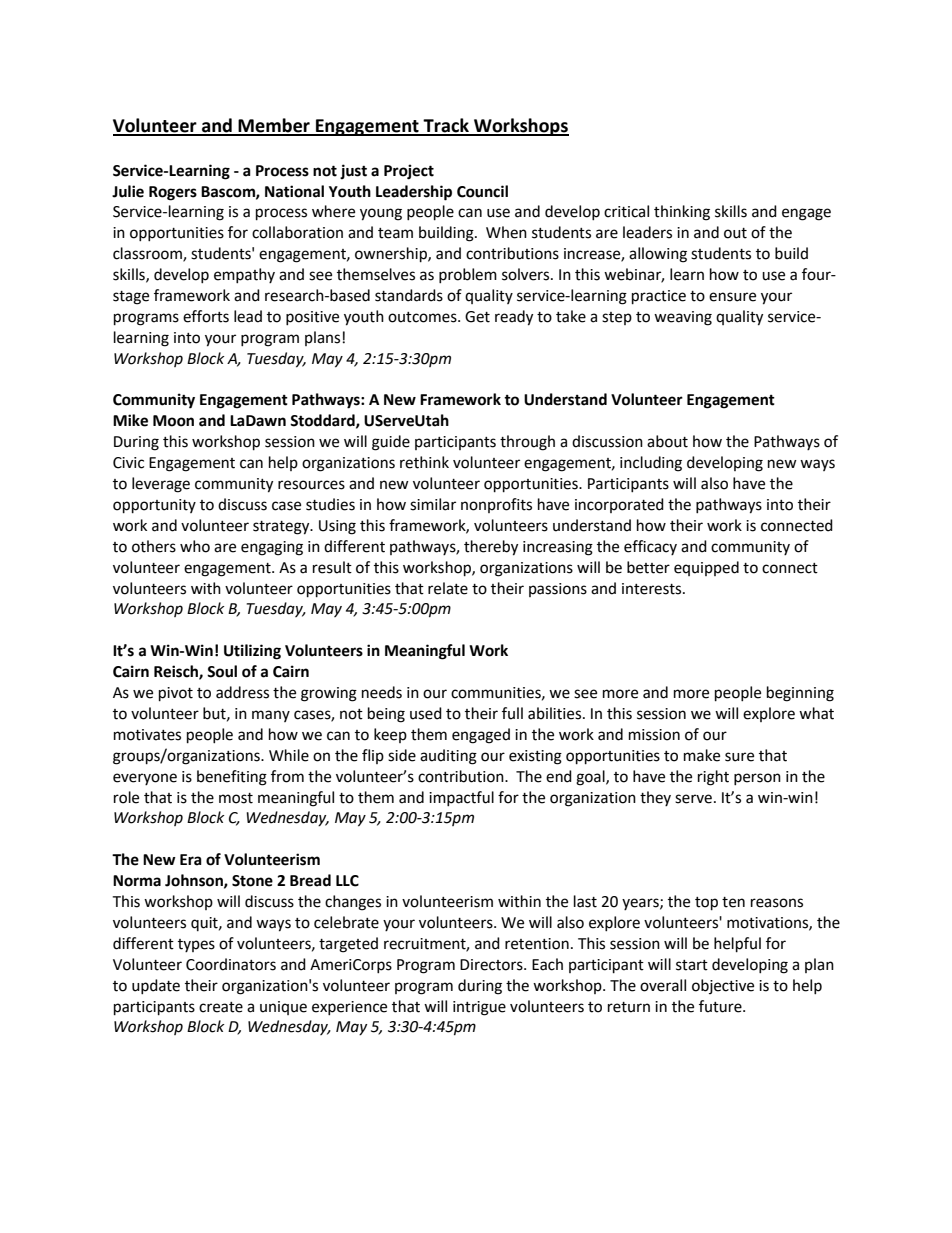  What do you see at coordinates (195, 546) in the document?
I see `who` at bounding box center [195, 546].
